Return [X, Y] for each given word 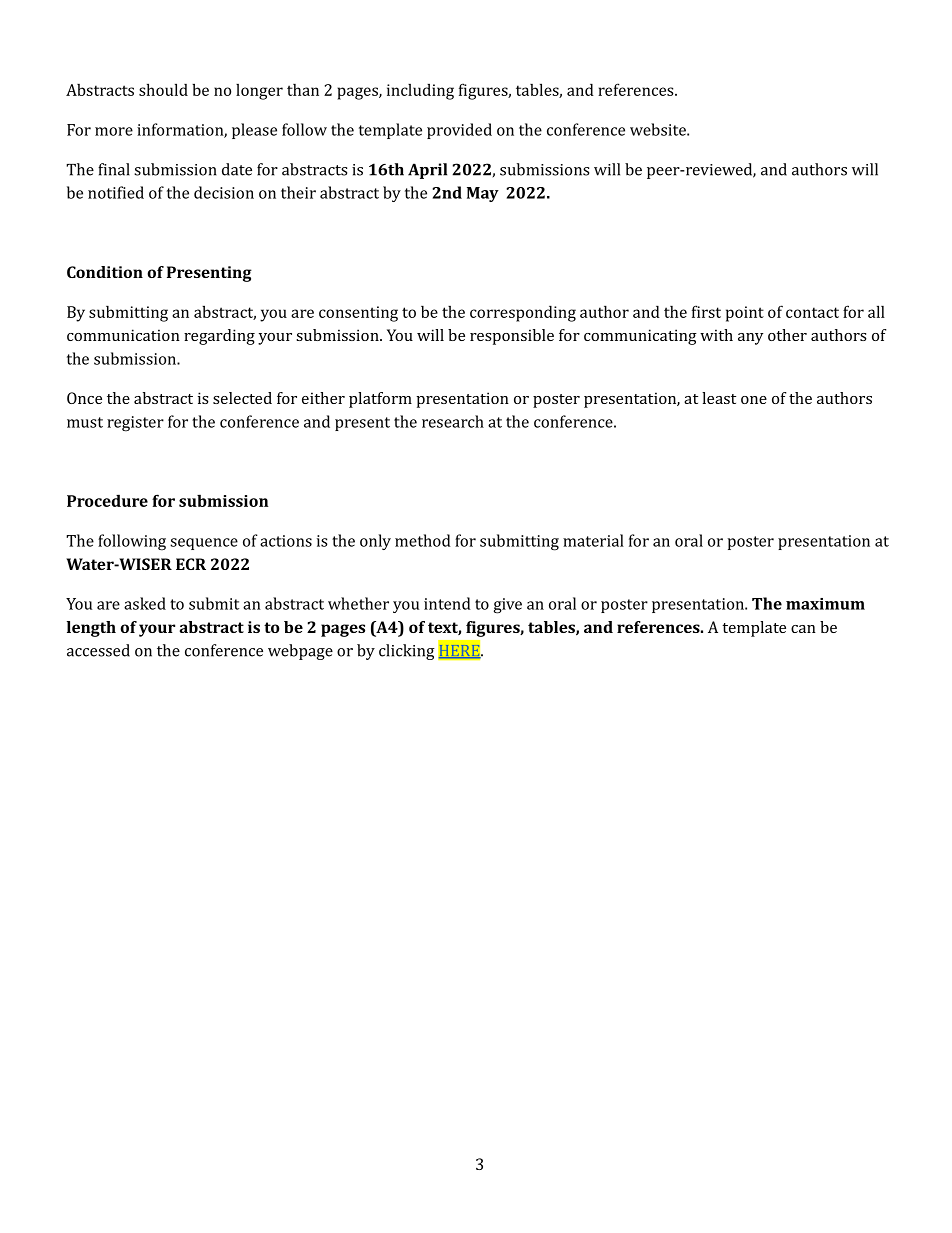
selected [242, 398]
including [420, 92]
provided [459, 131]
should [163, 89]
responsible [512, 337]
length [91, 629]
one [754, 400]
